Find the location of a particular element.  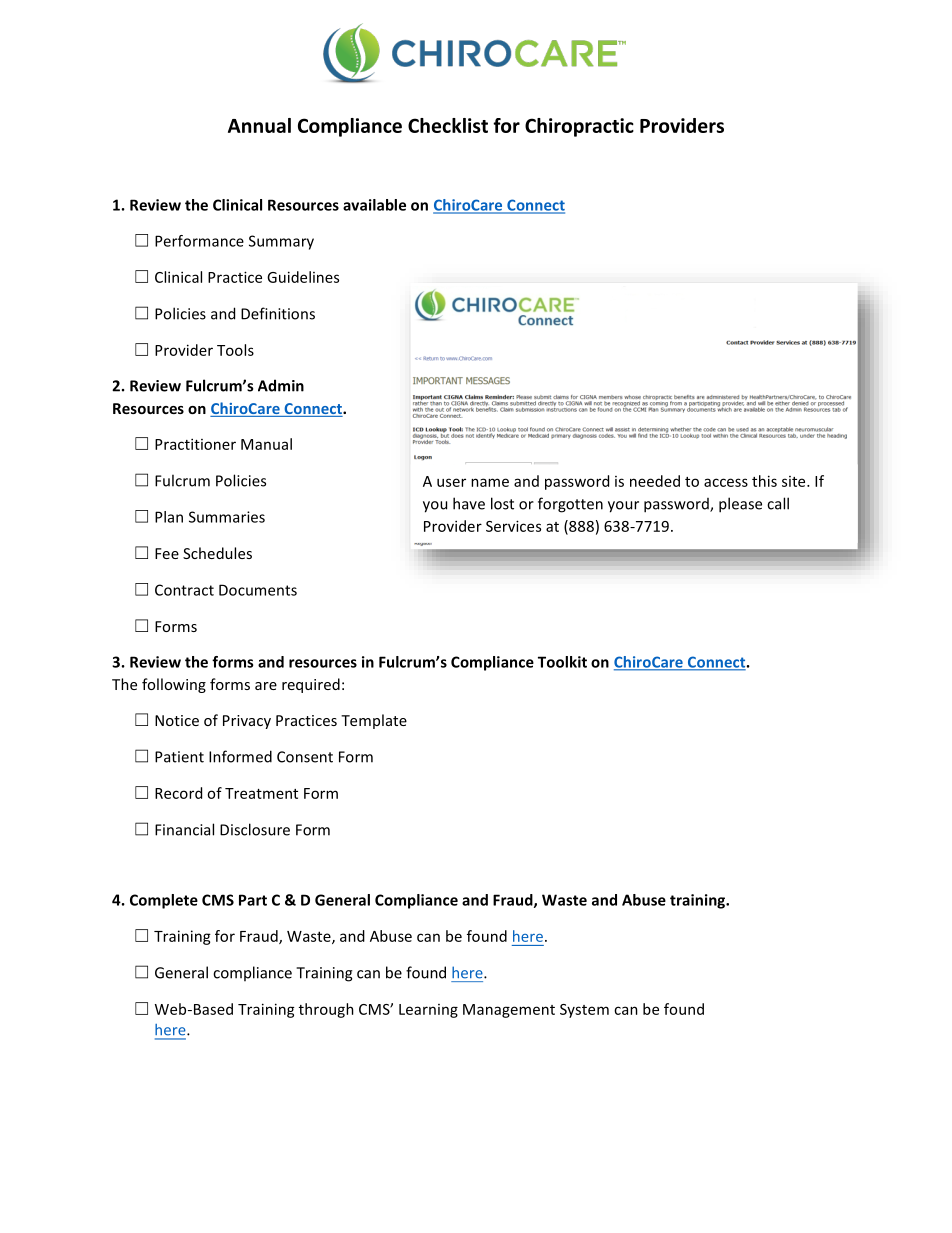

Toolkit is located at coordinates (562, 662).
